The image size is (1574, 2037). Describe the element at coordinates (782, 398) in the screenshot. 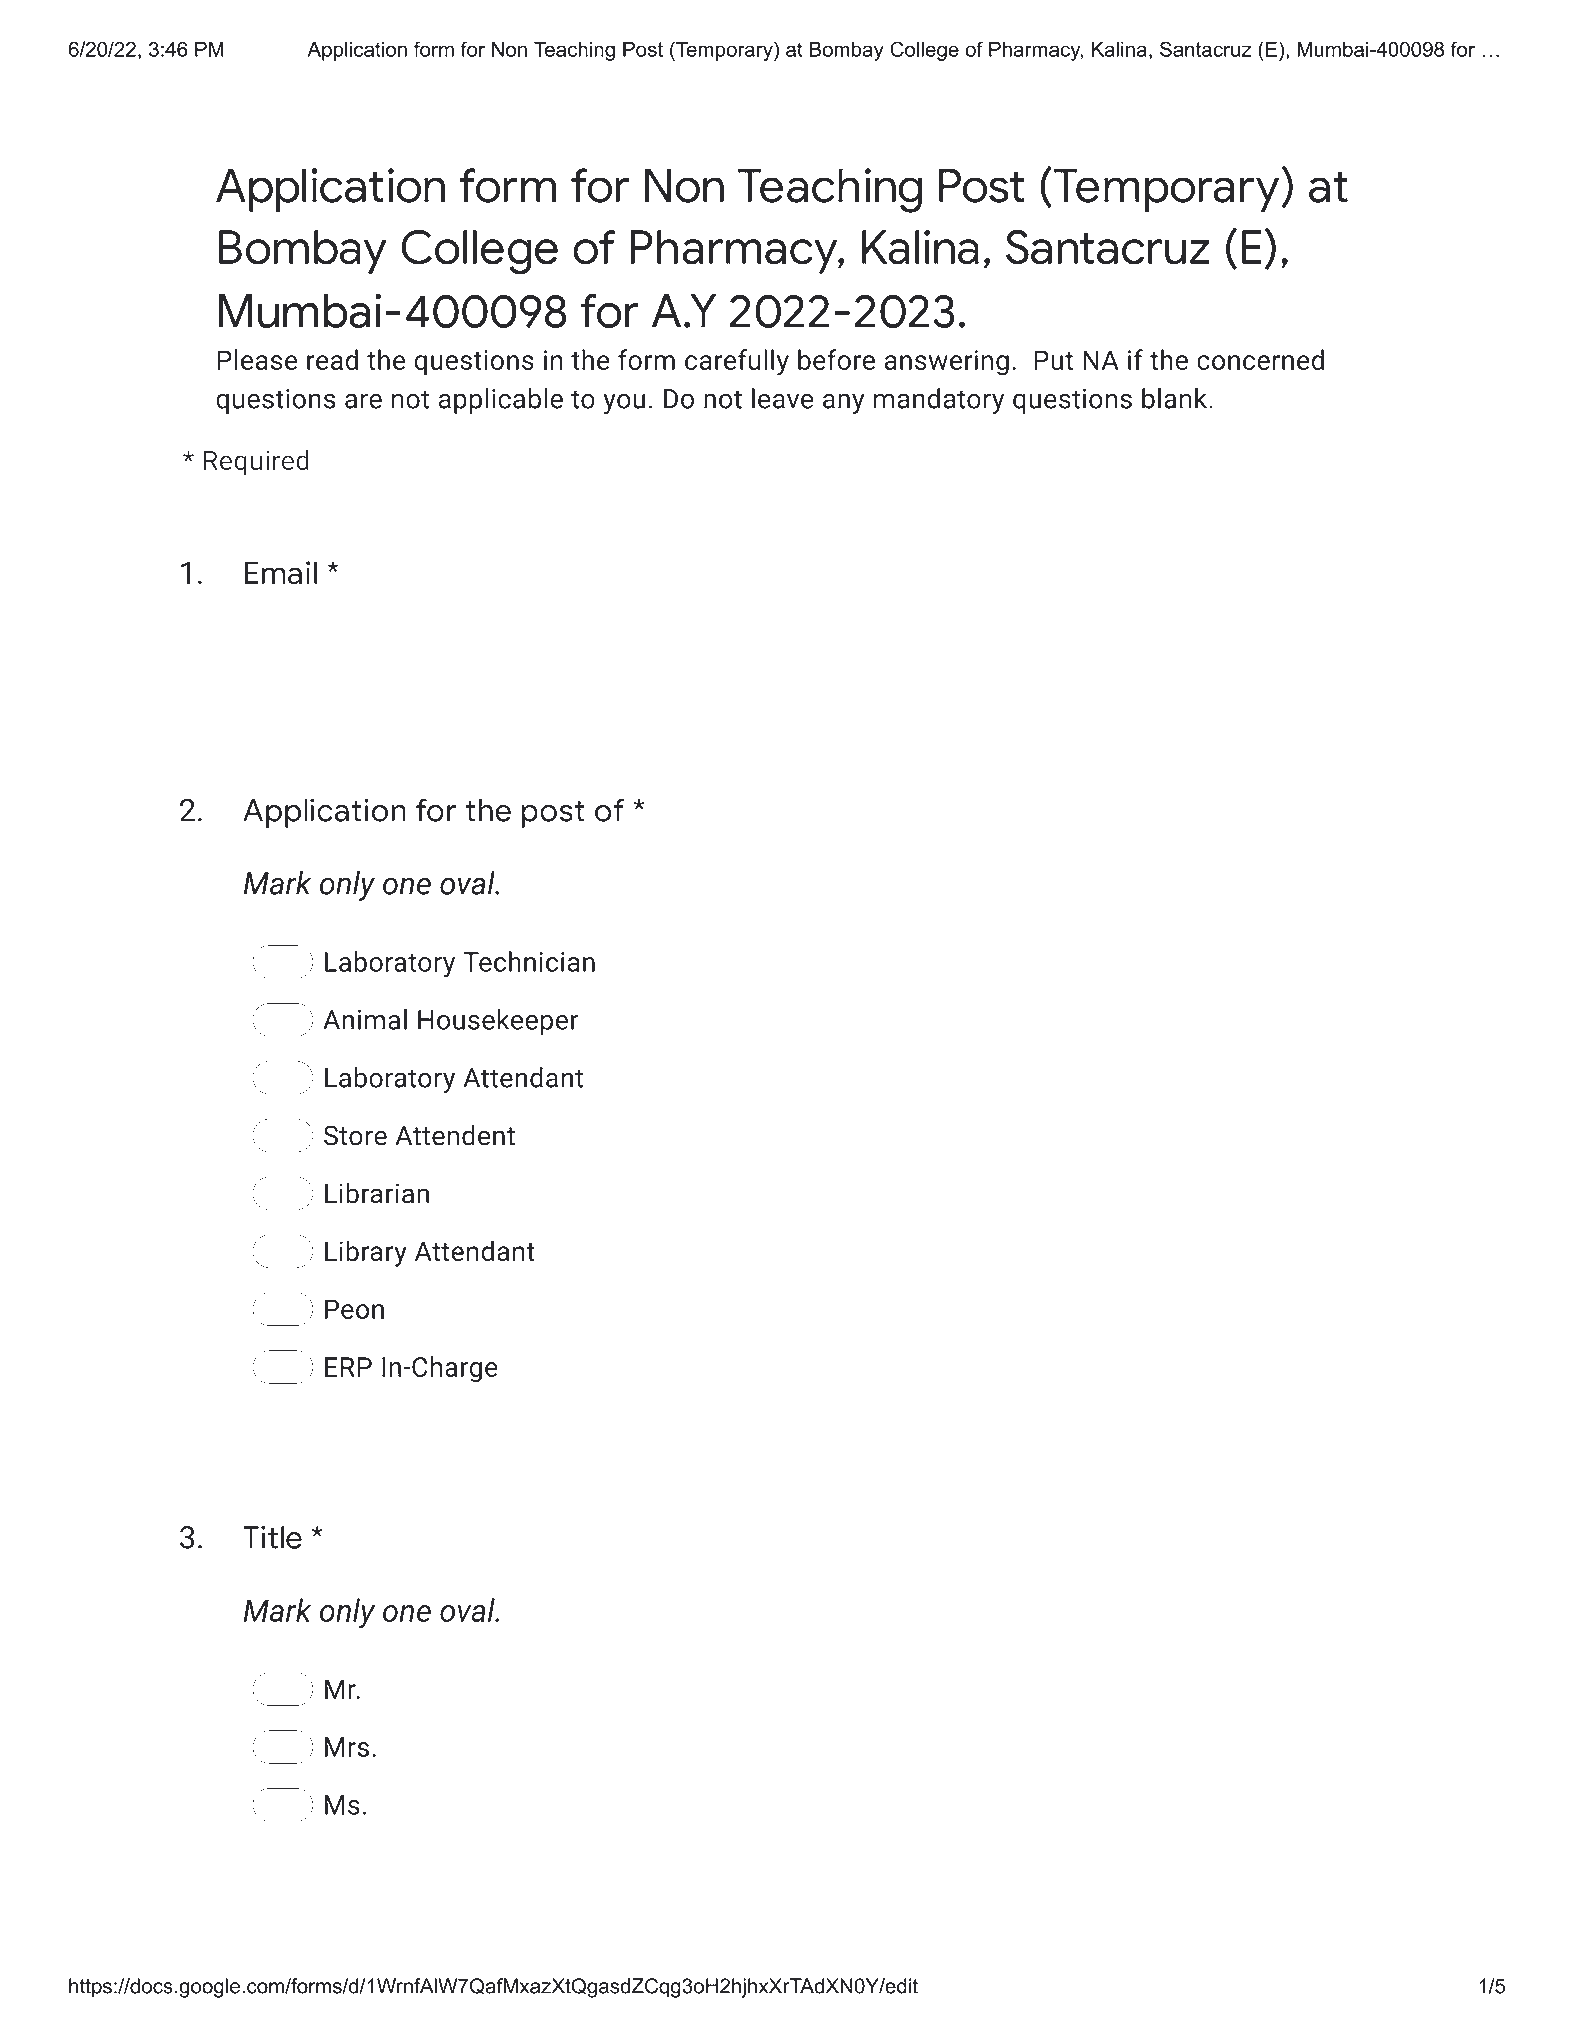

I see `leave` at that location.
